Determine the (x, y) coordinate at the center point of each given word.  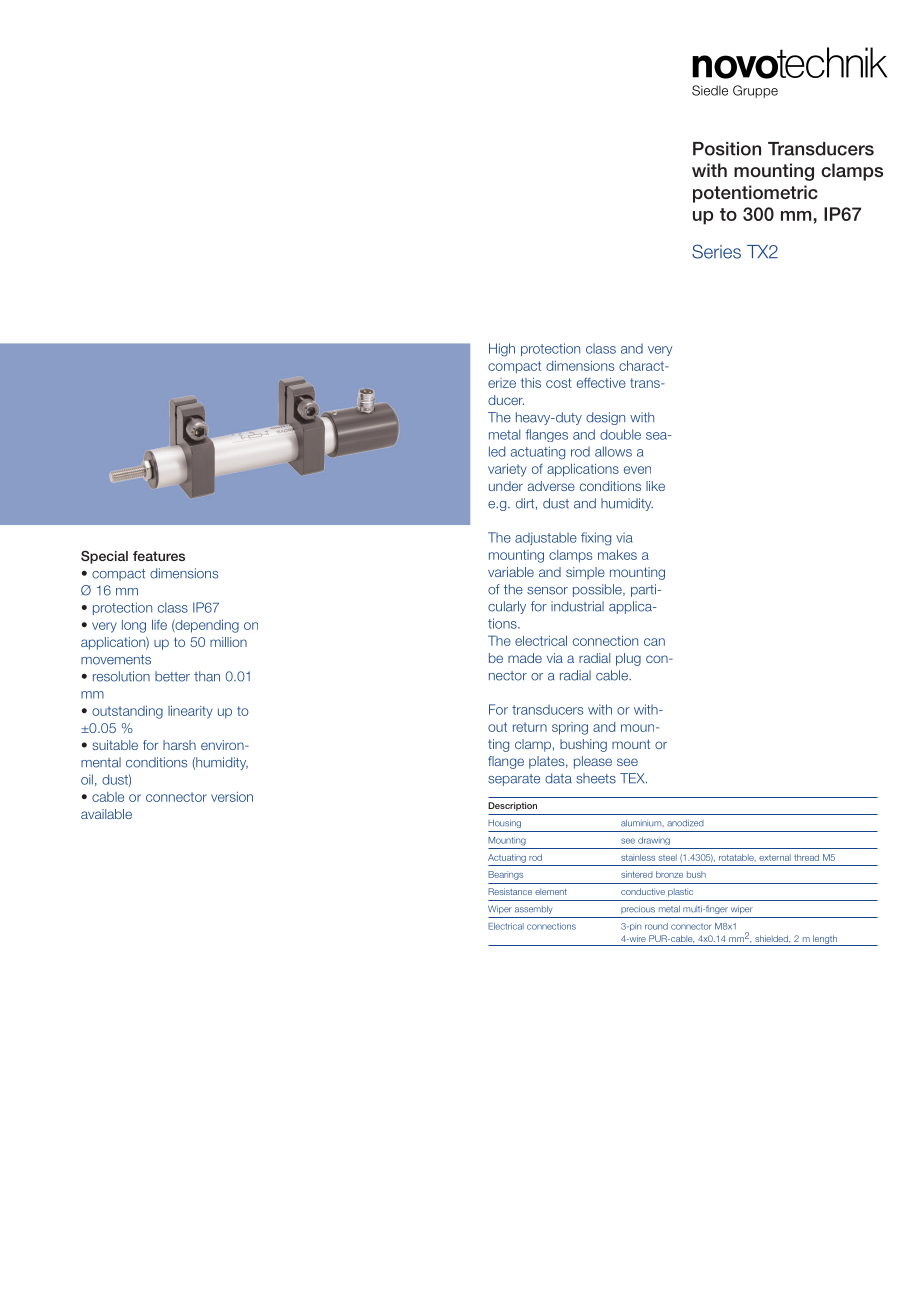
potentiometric (755, 194)
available (106, 814)
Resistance (510, 891)
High (502, 350)
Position (727, 149)
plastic (680, 892)
